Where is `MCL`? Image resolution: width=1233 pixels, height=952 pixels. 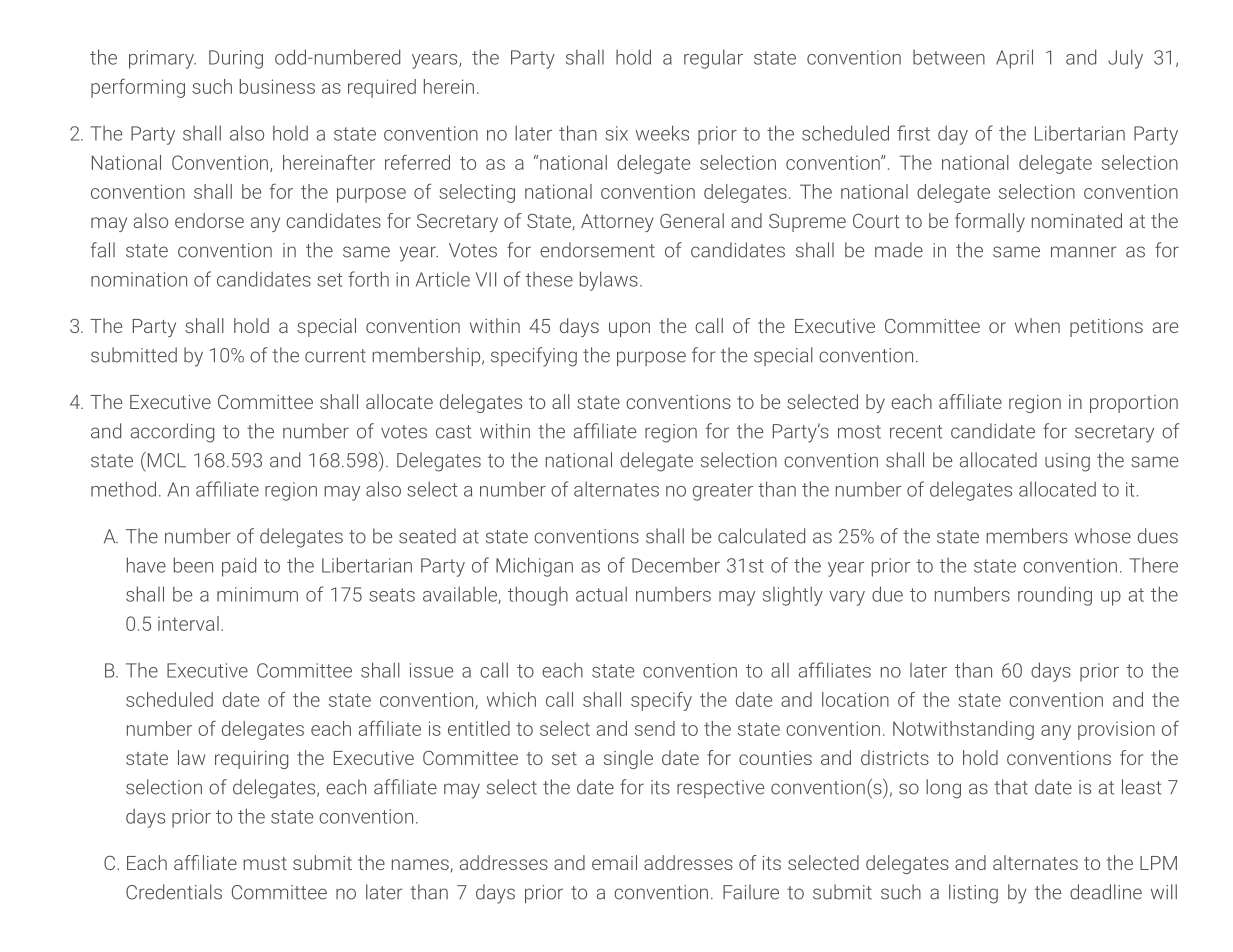 MCL is located at coordinates (165, 460).
